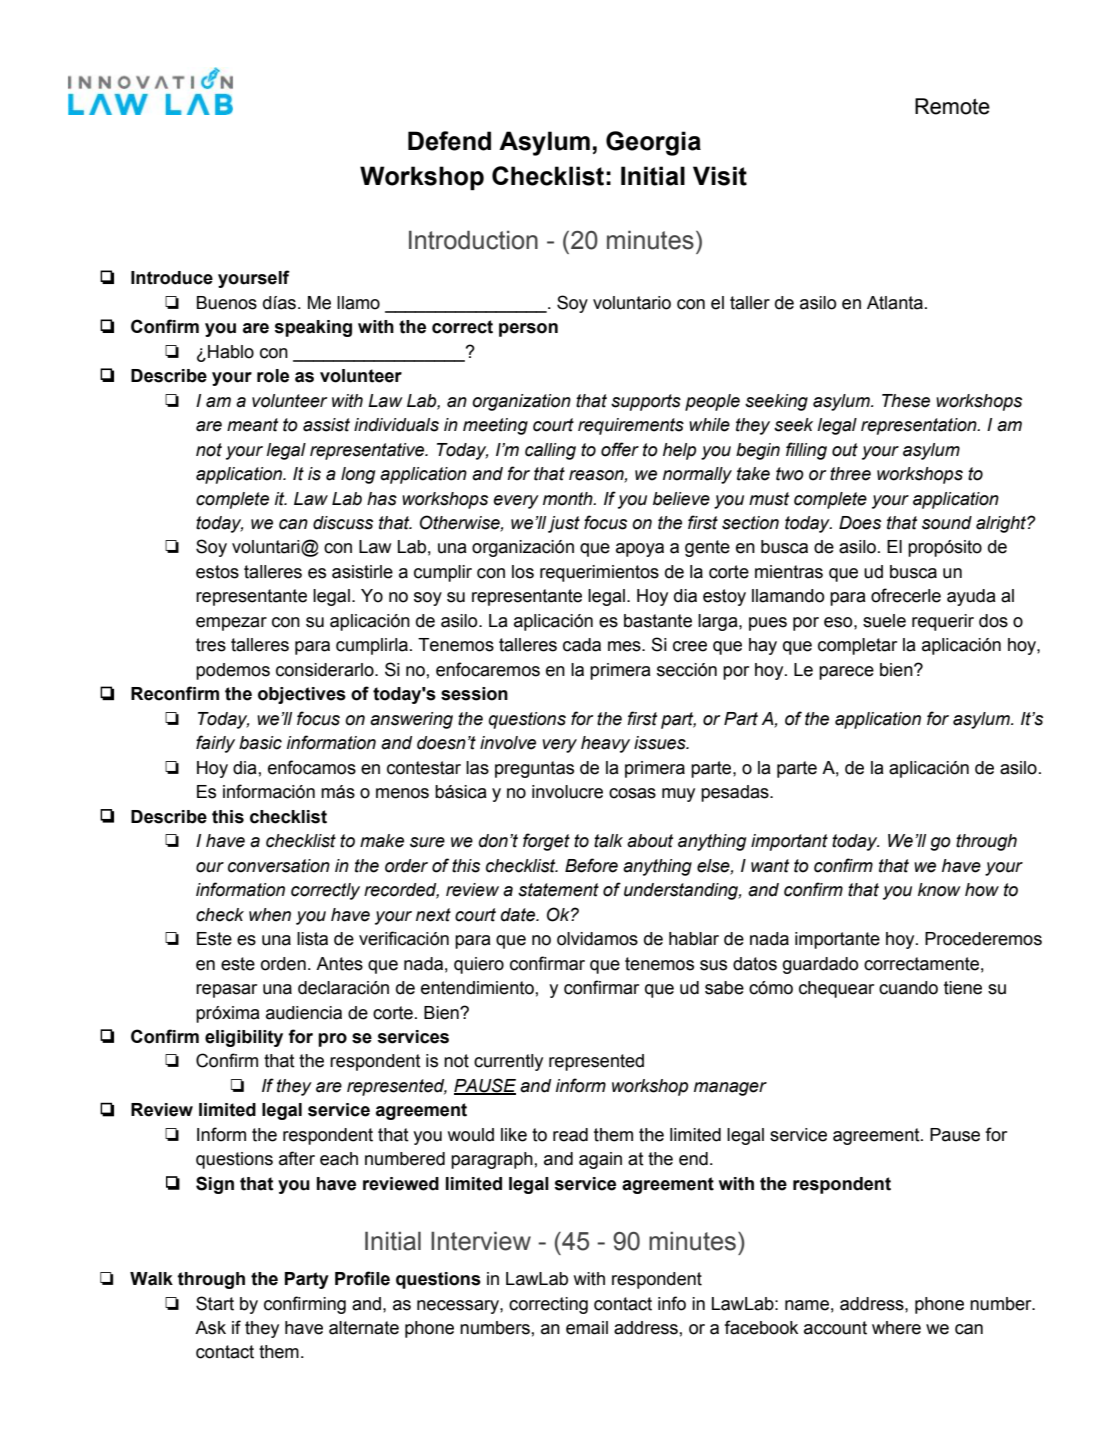 The height and width of the screenshot is (1436, 1110). What do you see at coordinates (260, 743) in the screenshot?
I see `basic` at bounding box center [260, 743].
